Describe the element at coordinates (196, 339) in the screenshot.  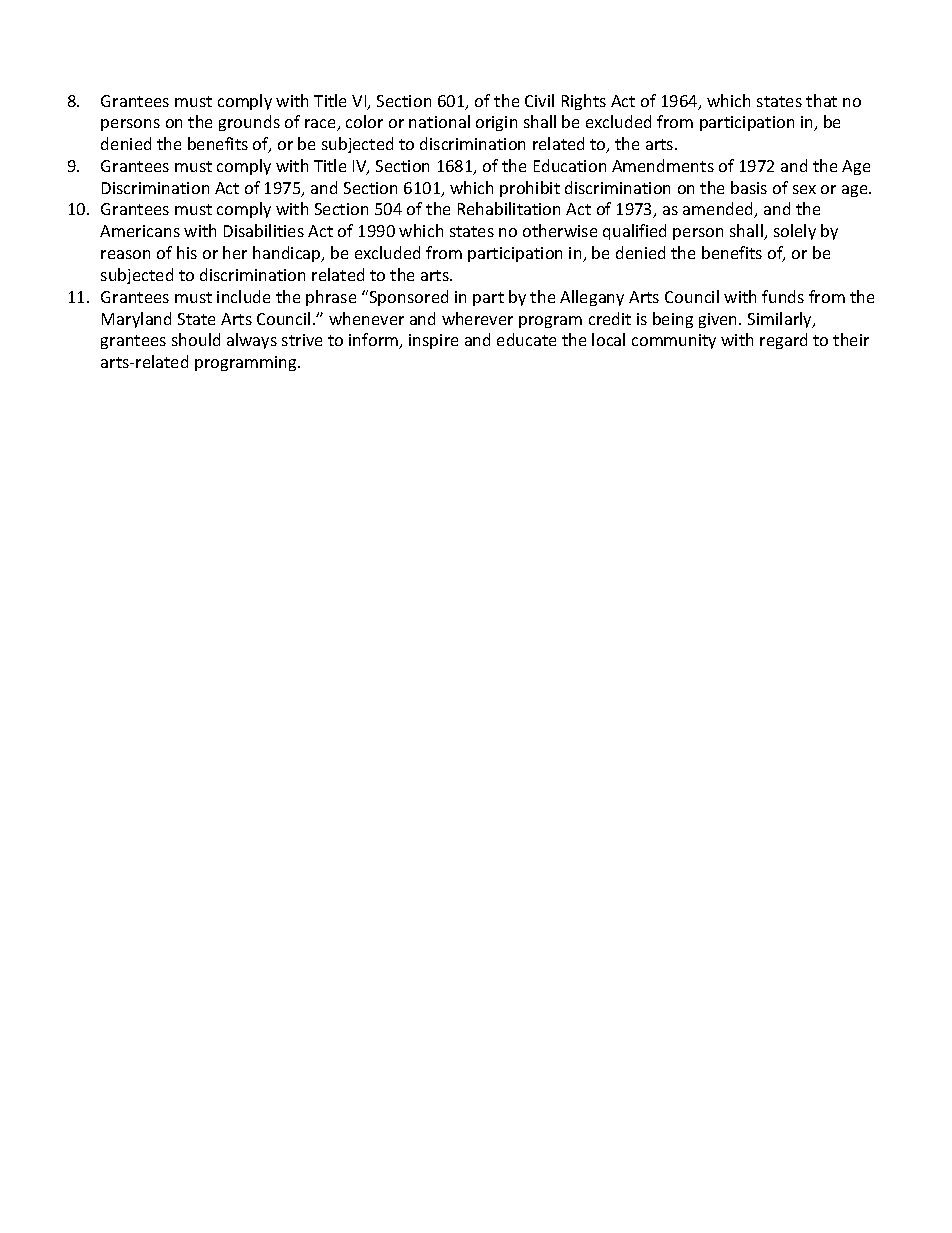
I see `should` at that location.
